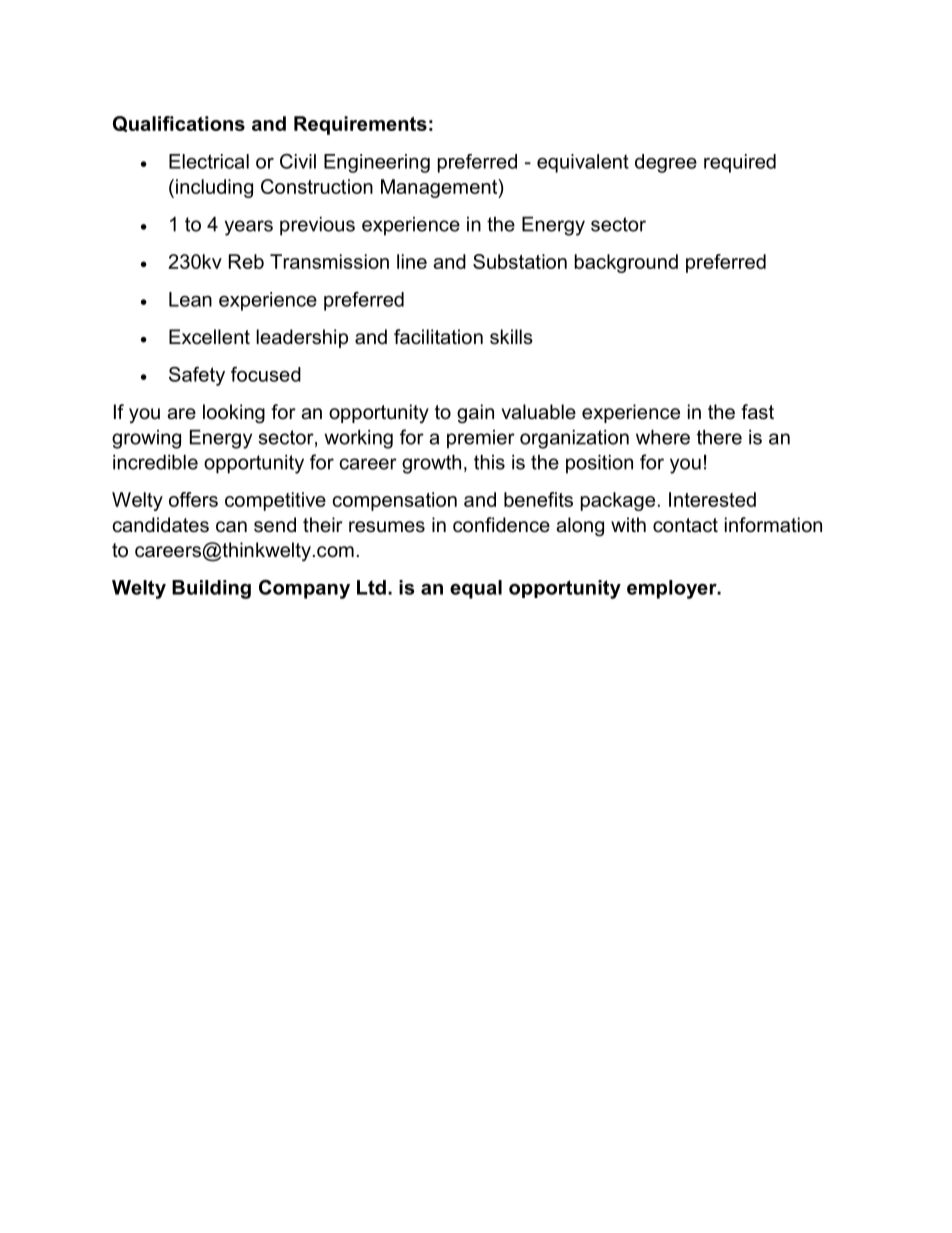 Image resolution: width=952 pixels, height=1233 pixels. Describe the element at coordinates (179, 124) in the screenshot. I see `Qualifications` at that location.
